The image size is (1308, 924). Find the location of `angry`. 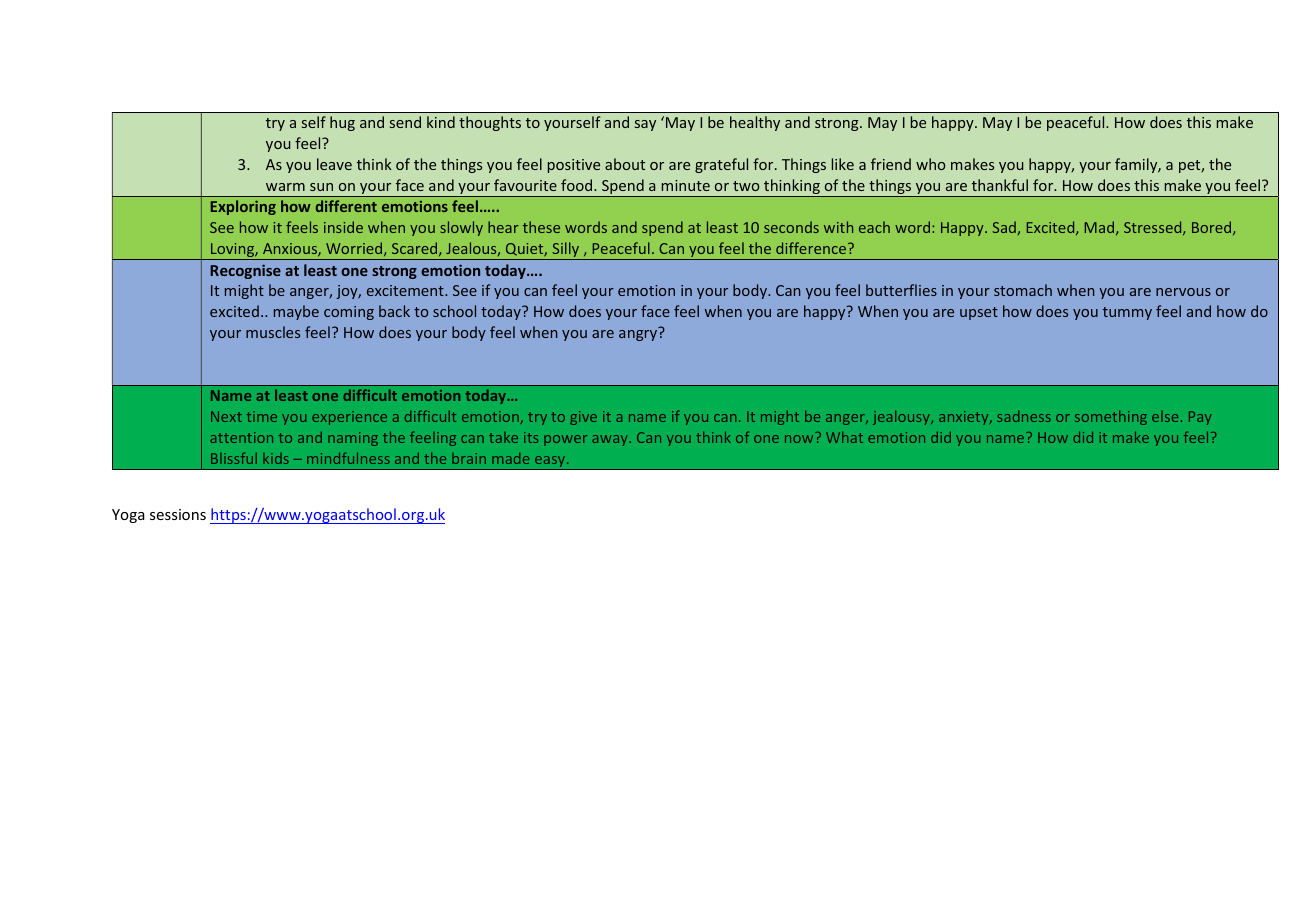

angry is located at coordinates (638, 335).
